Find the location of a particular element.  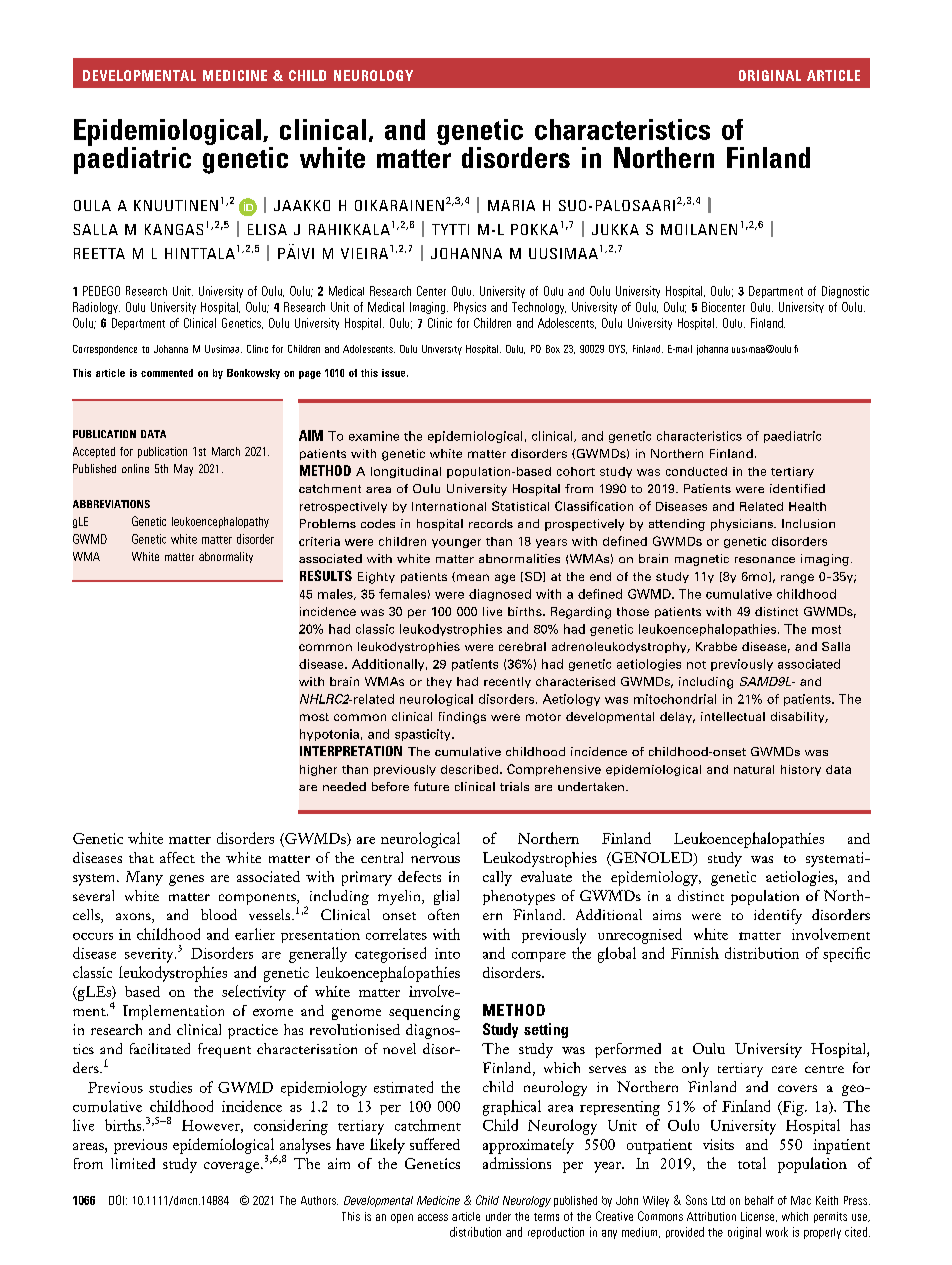

findings is located at coordinates (462, 718).
